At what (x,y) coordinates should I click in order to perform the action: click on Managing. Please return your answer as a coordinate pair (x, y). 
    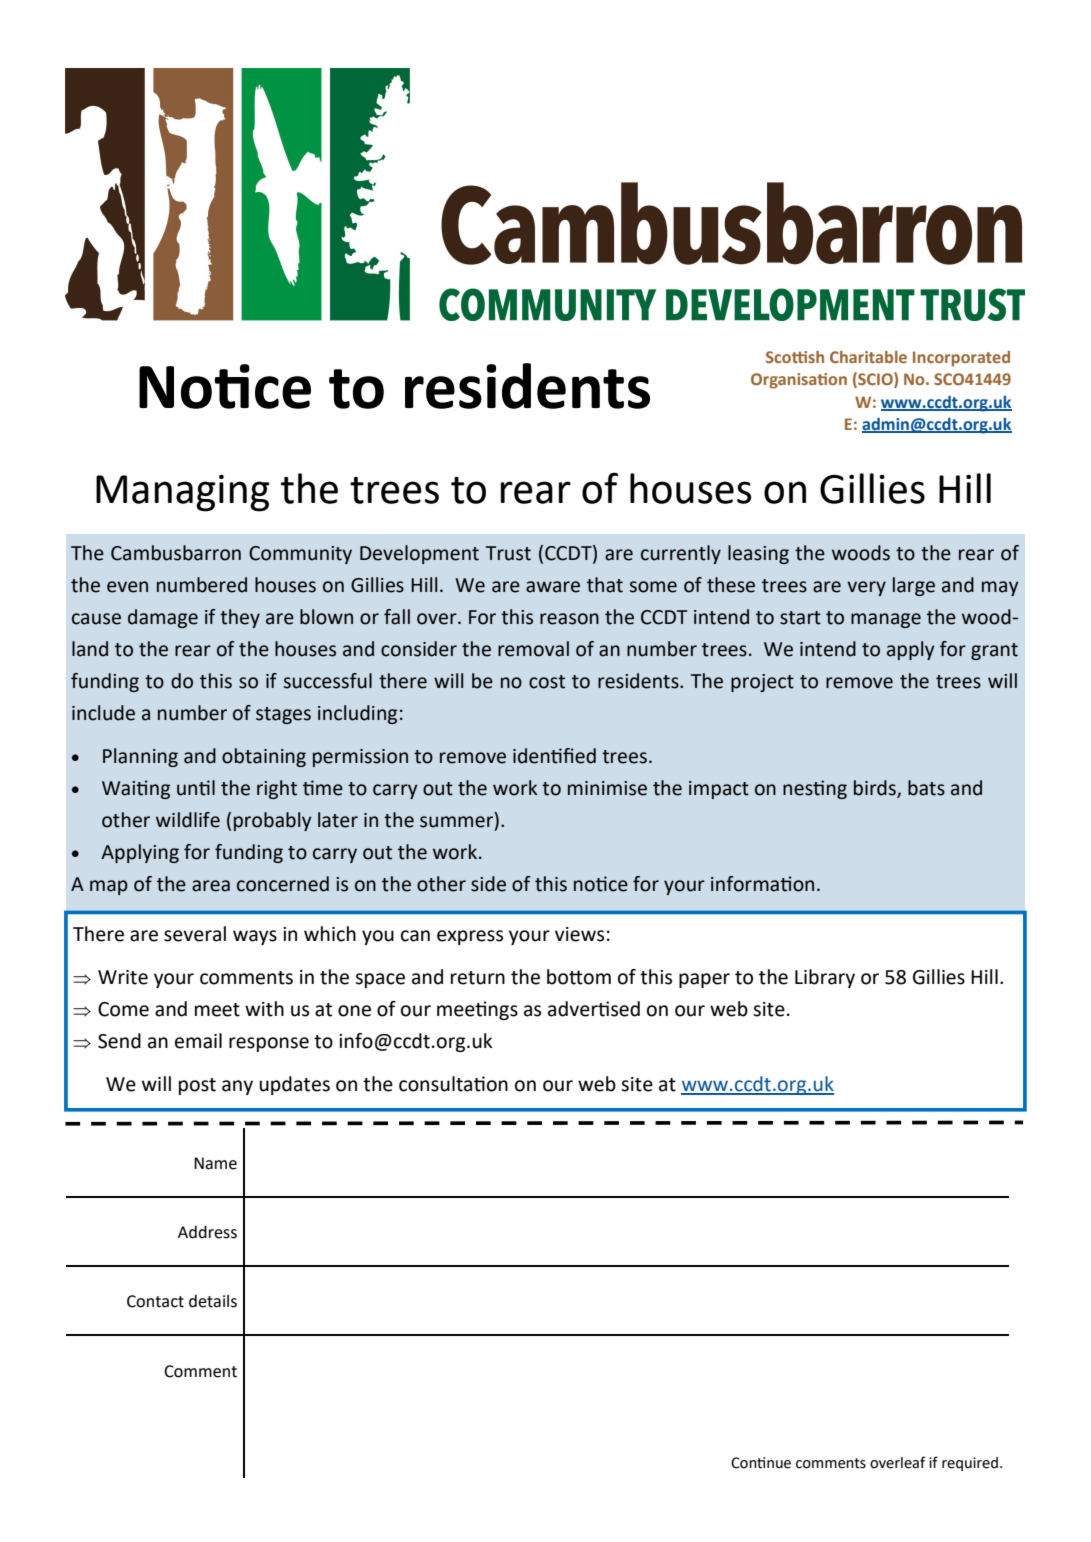
    Looking at the image, I should click on (183, 493).
